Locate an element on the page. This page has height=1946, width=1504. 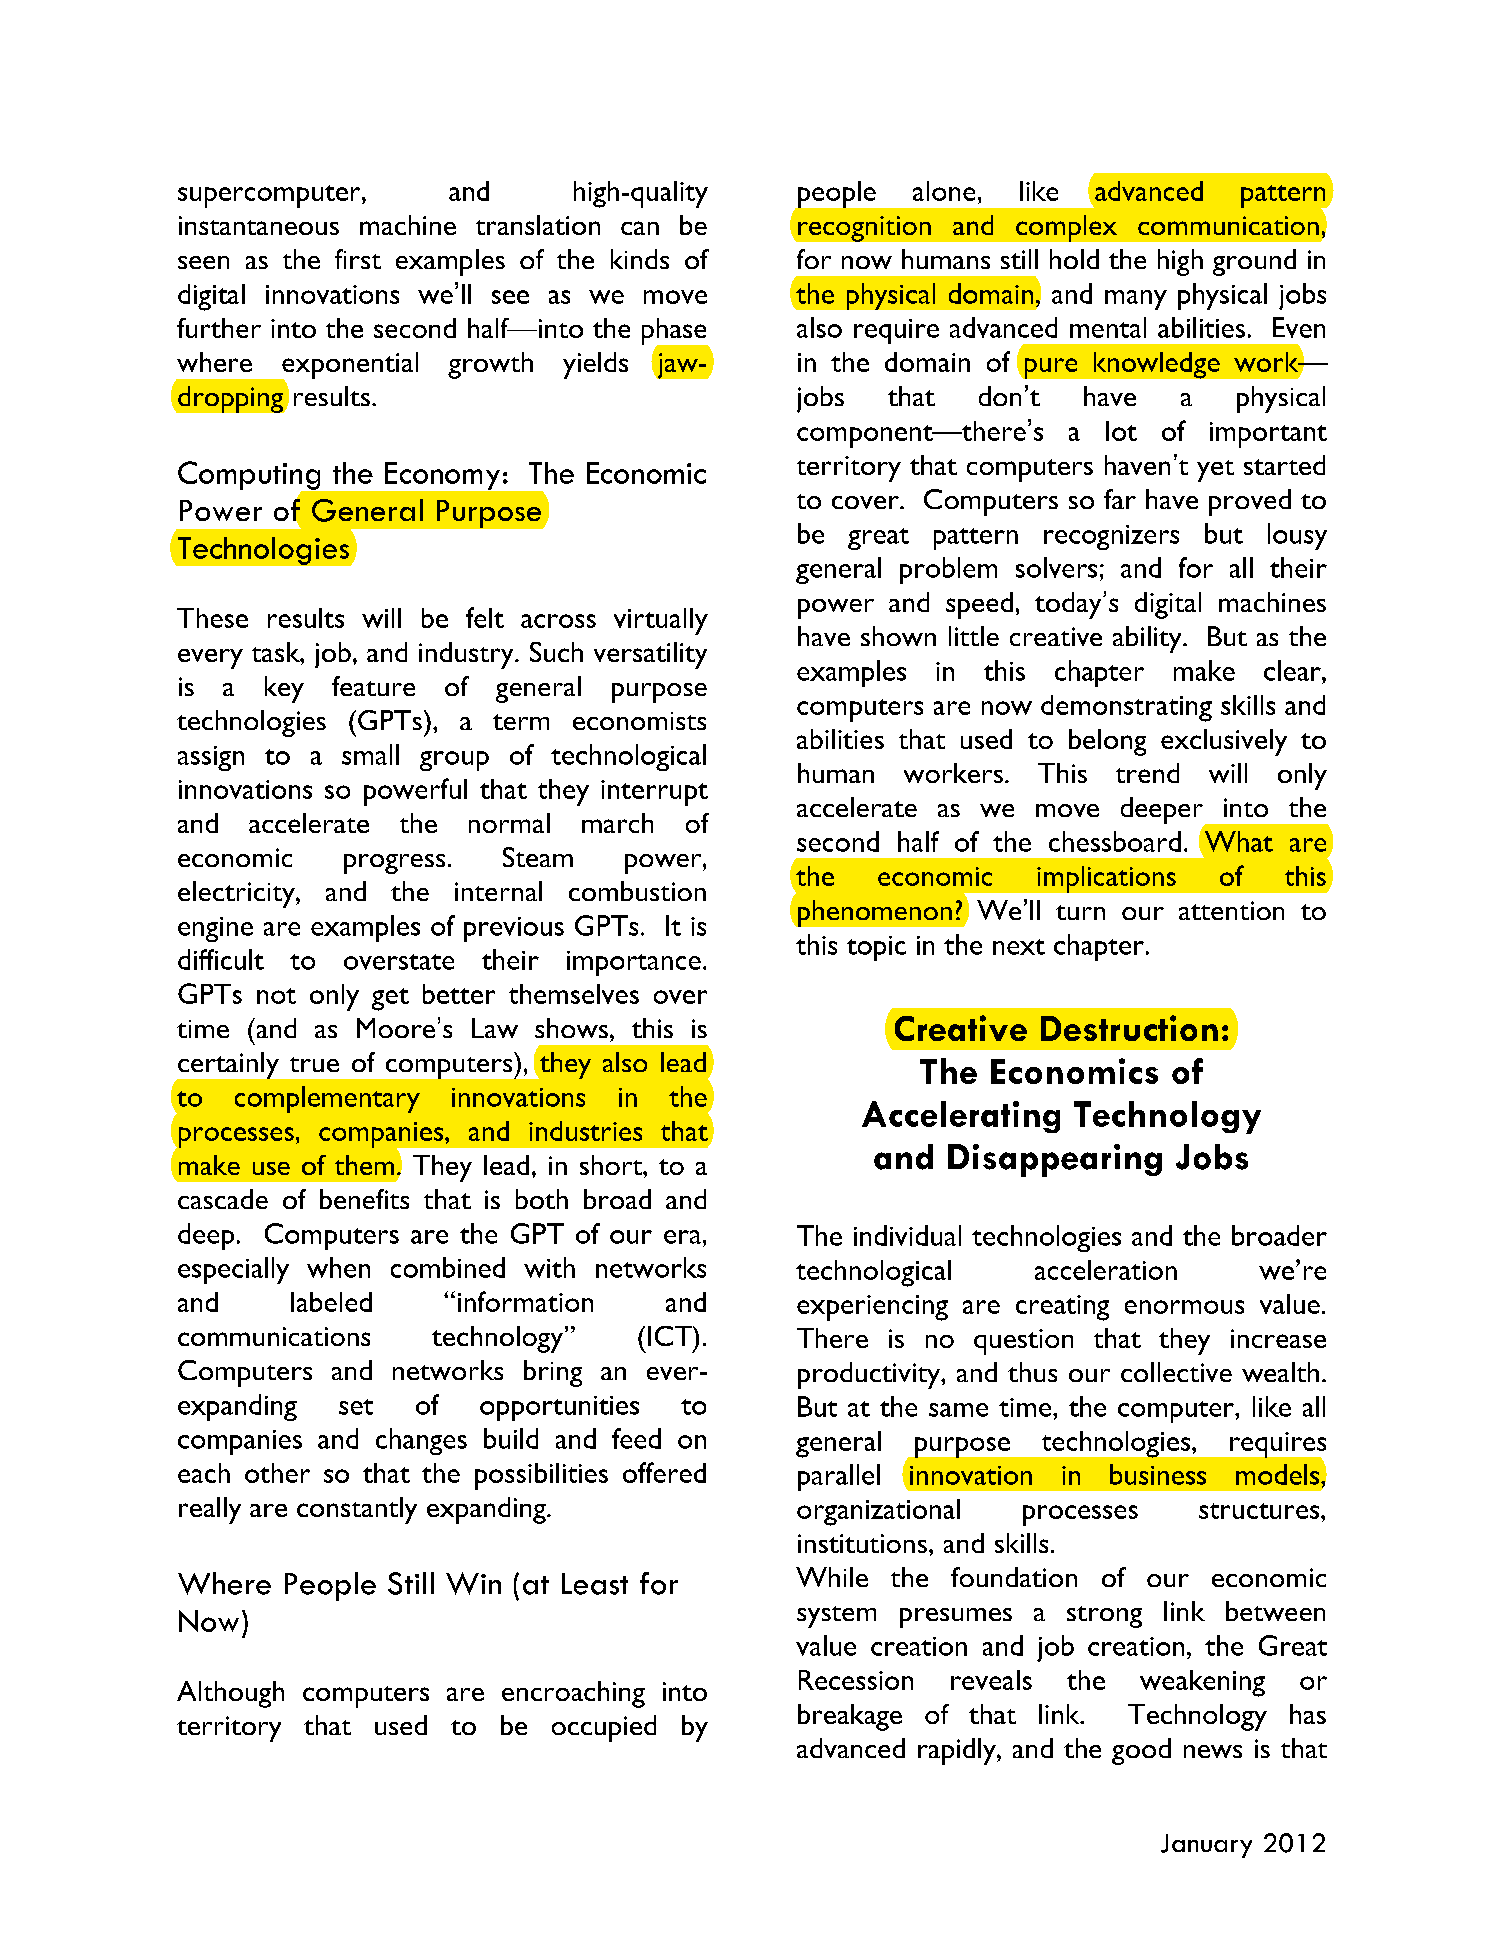
virtually is located at coordinates (661, 621).
